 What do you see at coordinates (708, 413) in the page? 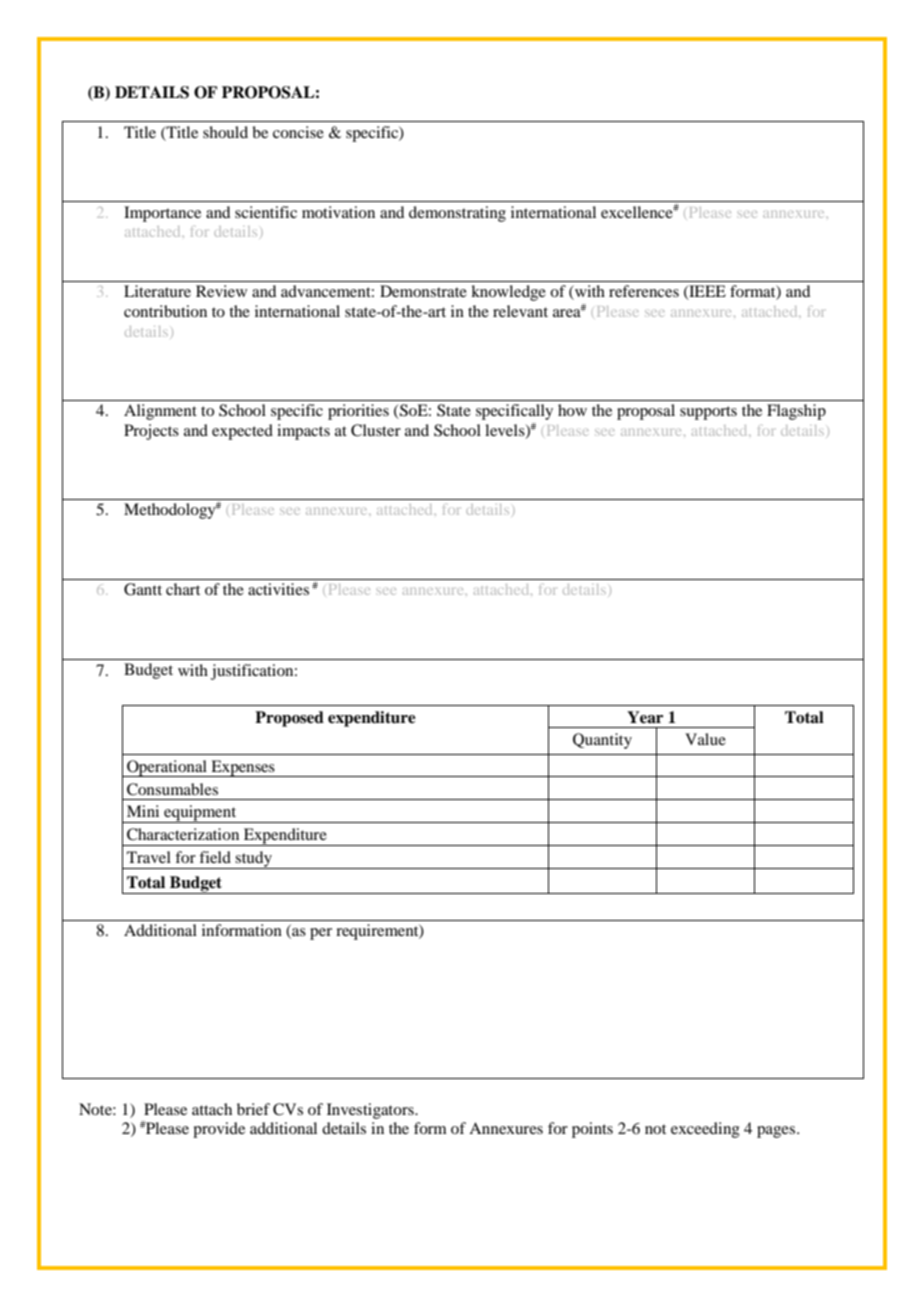
I see `supports` at bounding box center [708, 413].
